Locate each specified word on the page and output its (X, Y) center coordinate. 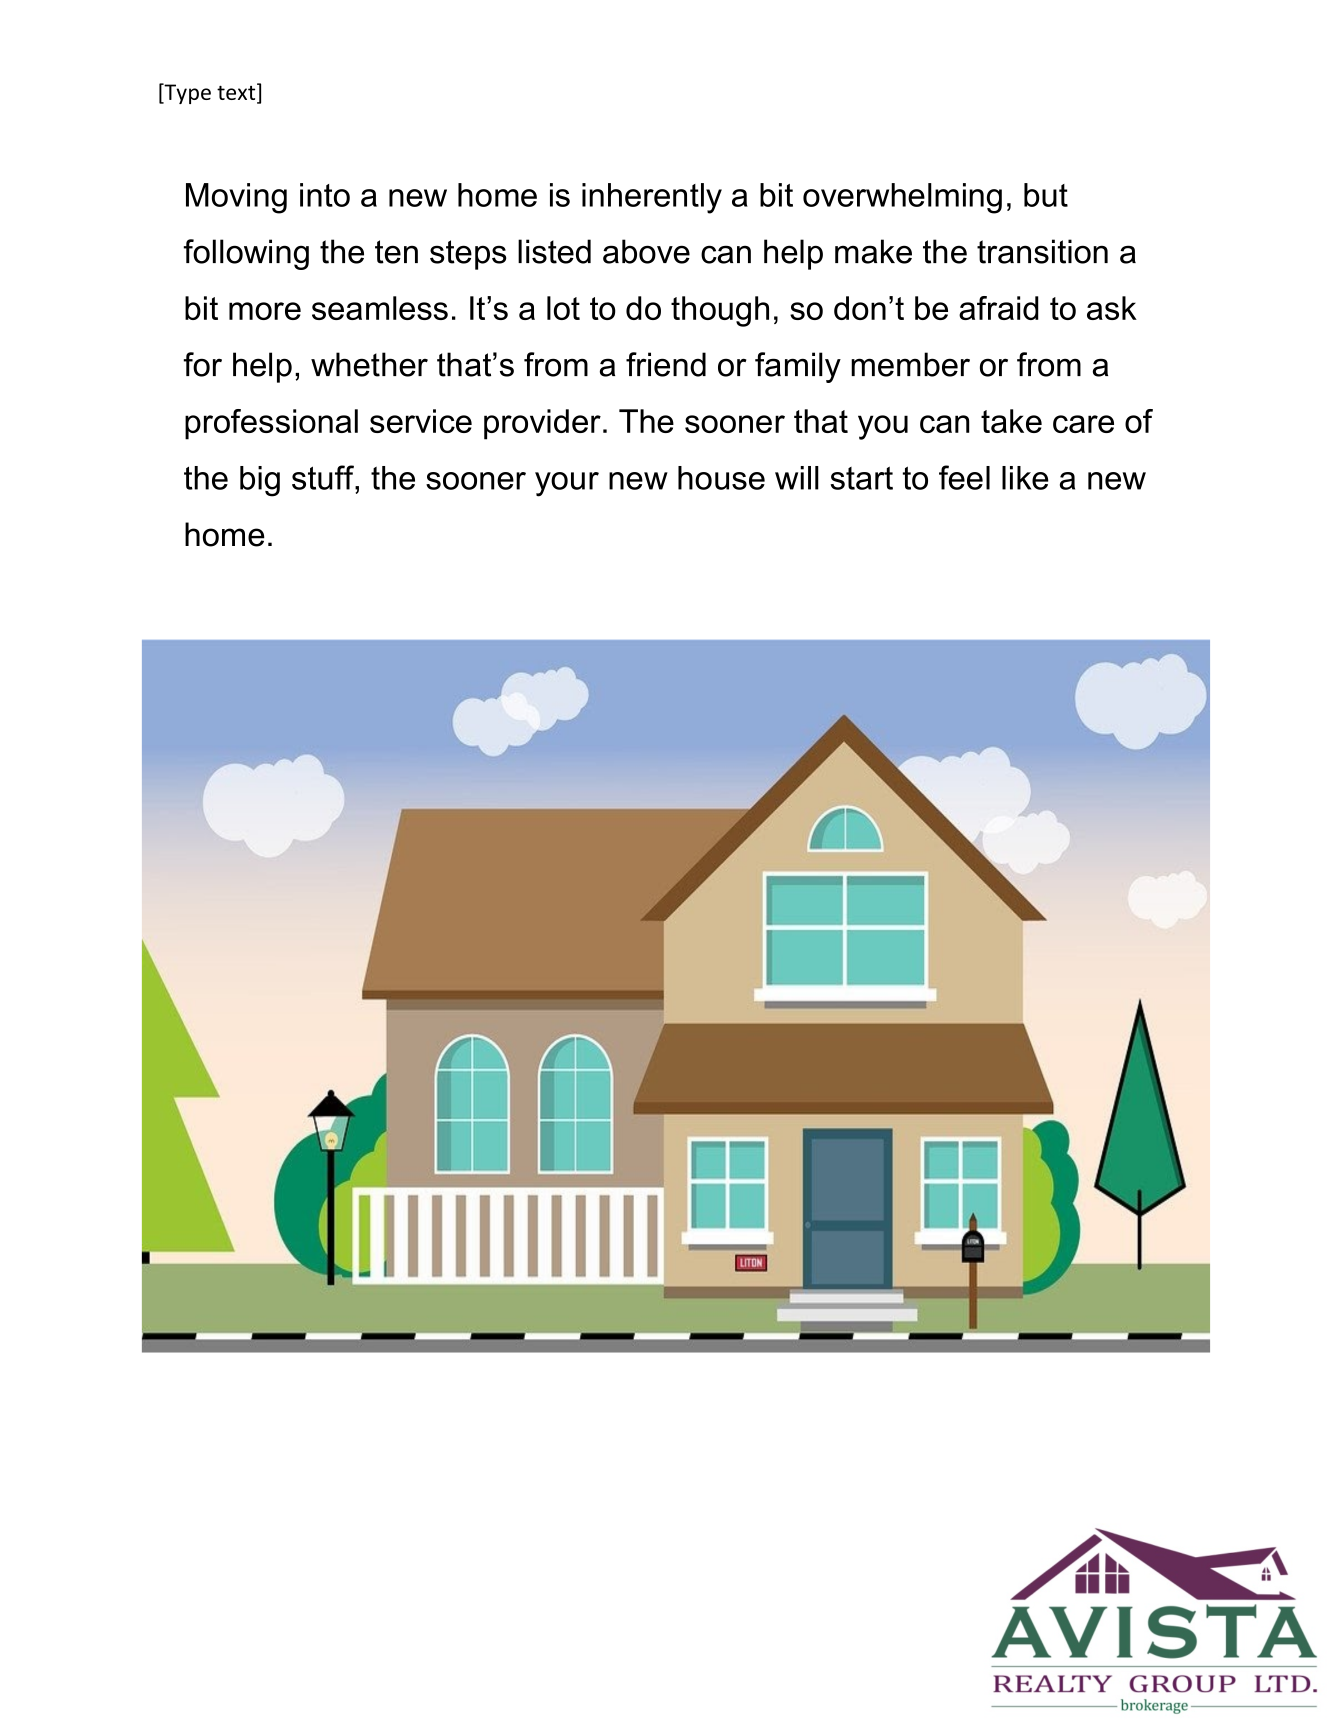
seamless (380, 308)
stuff (324, 477)
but (1046, 195)
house (721, 478)
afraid (999, 308)
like (1025, 478)
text (237, 93)
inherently (652, 198)
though (720, 311)
